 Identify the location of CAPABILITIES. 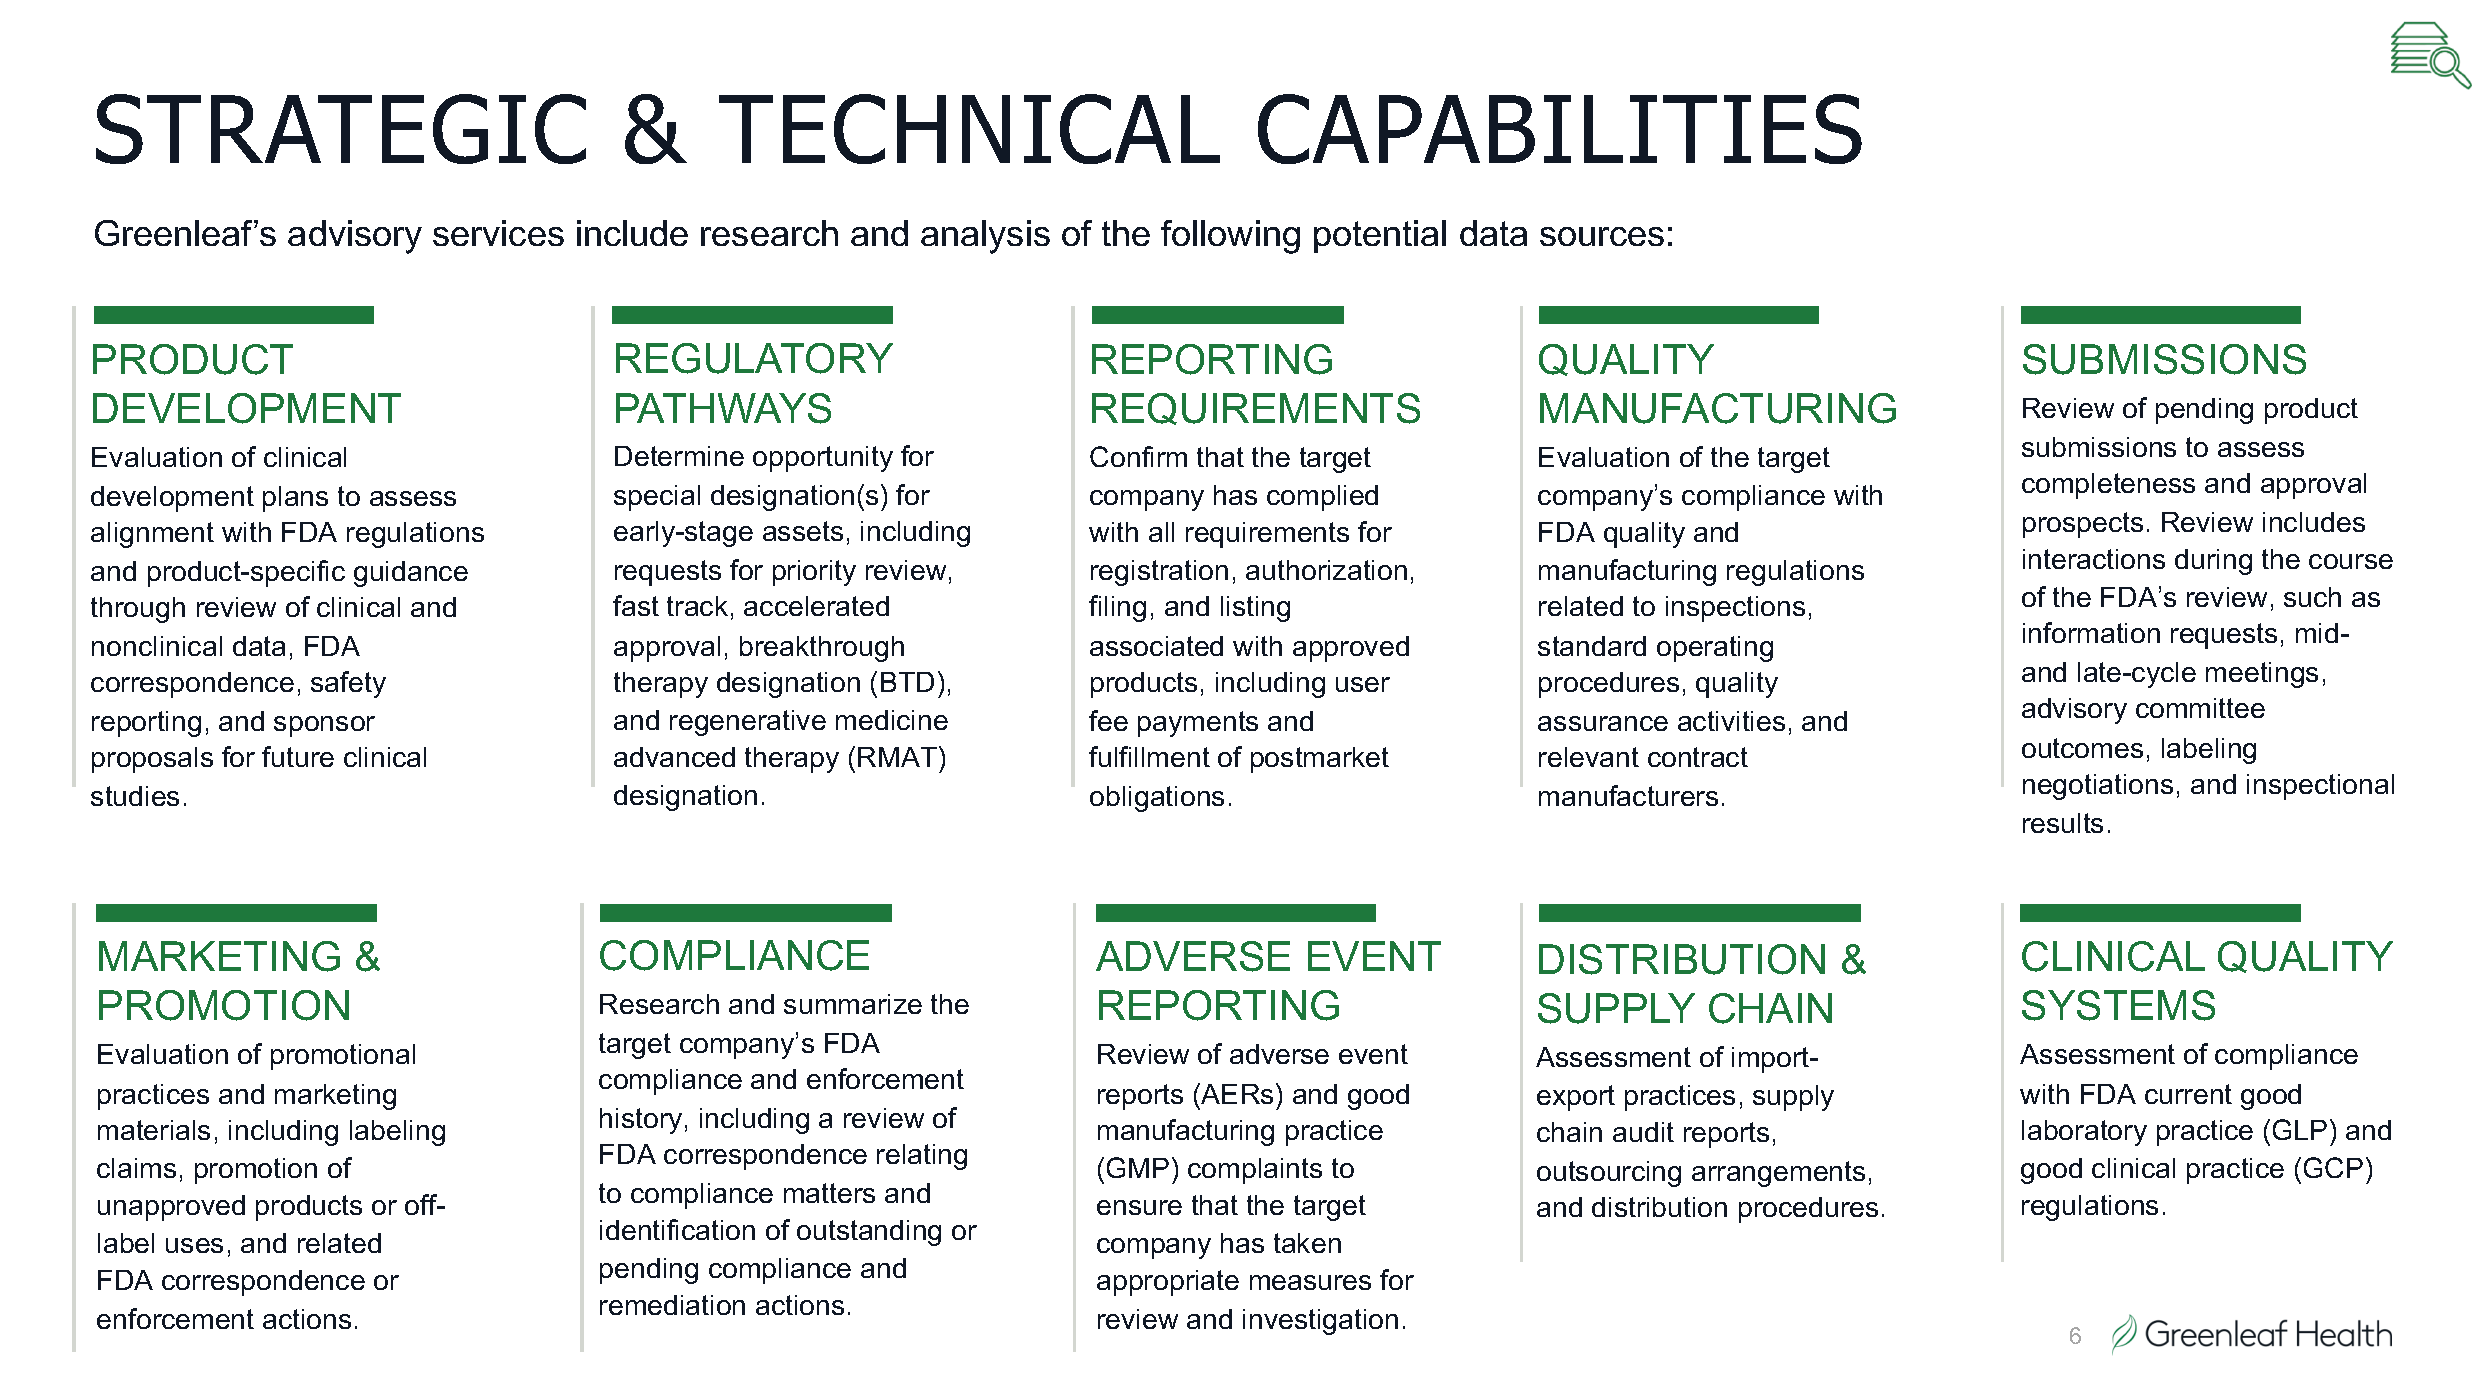
(1560, 129).
